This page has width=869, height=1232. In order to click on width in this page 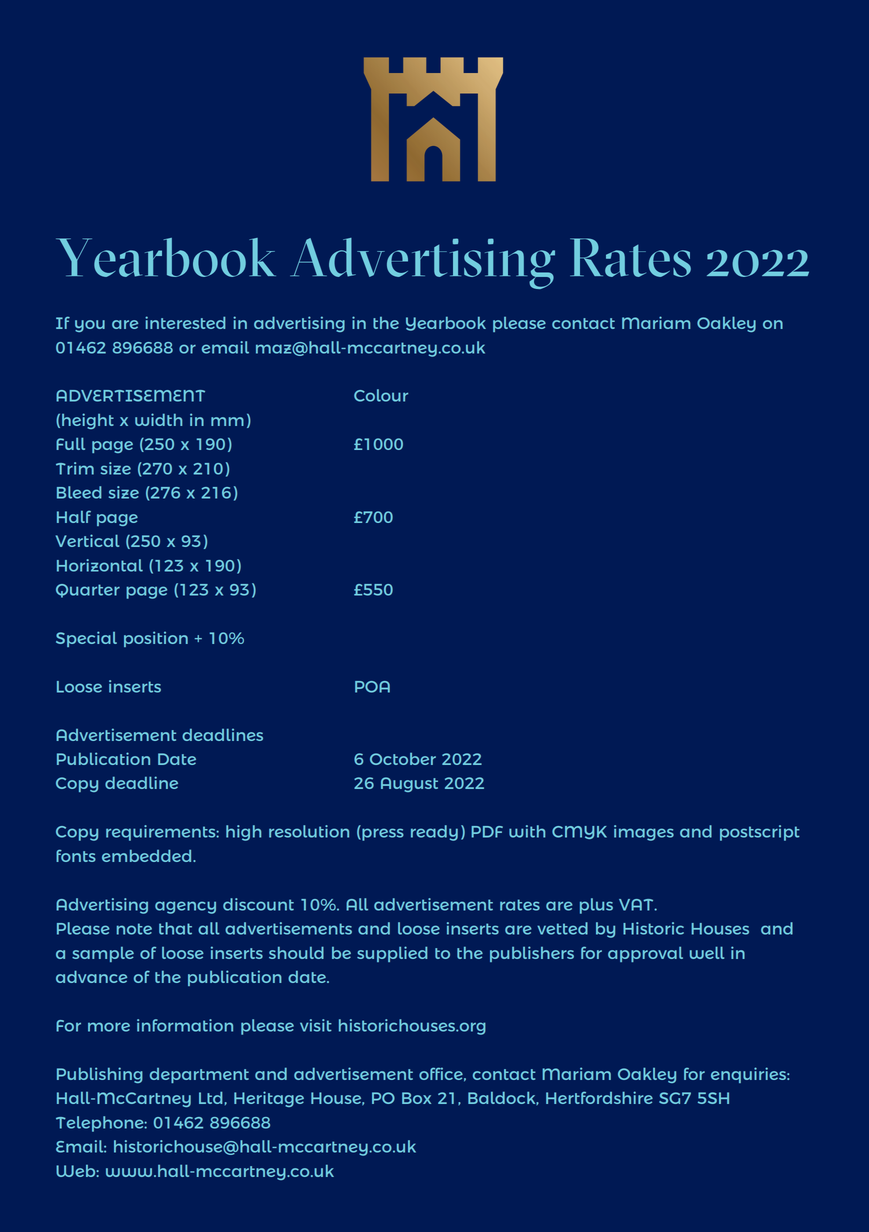, I will do `click(158, 419)`.
